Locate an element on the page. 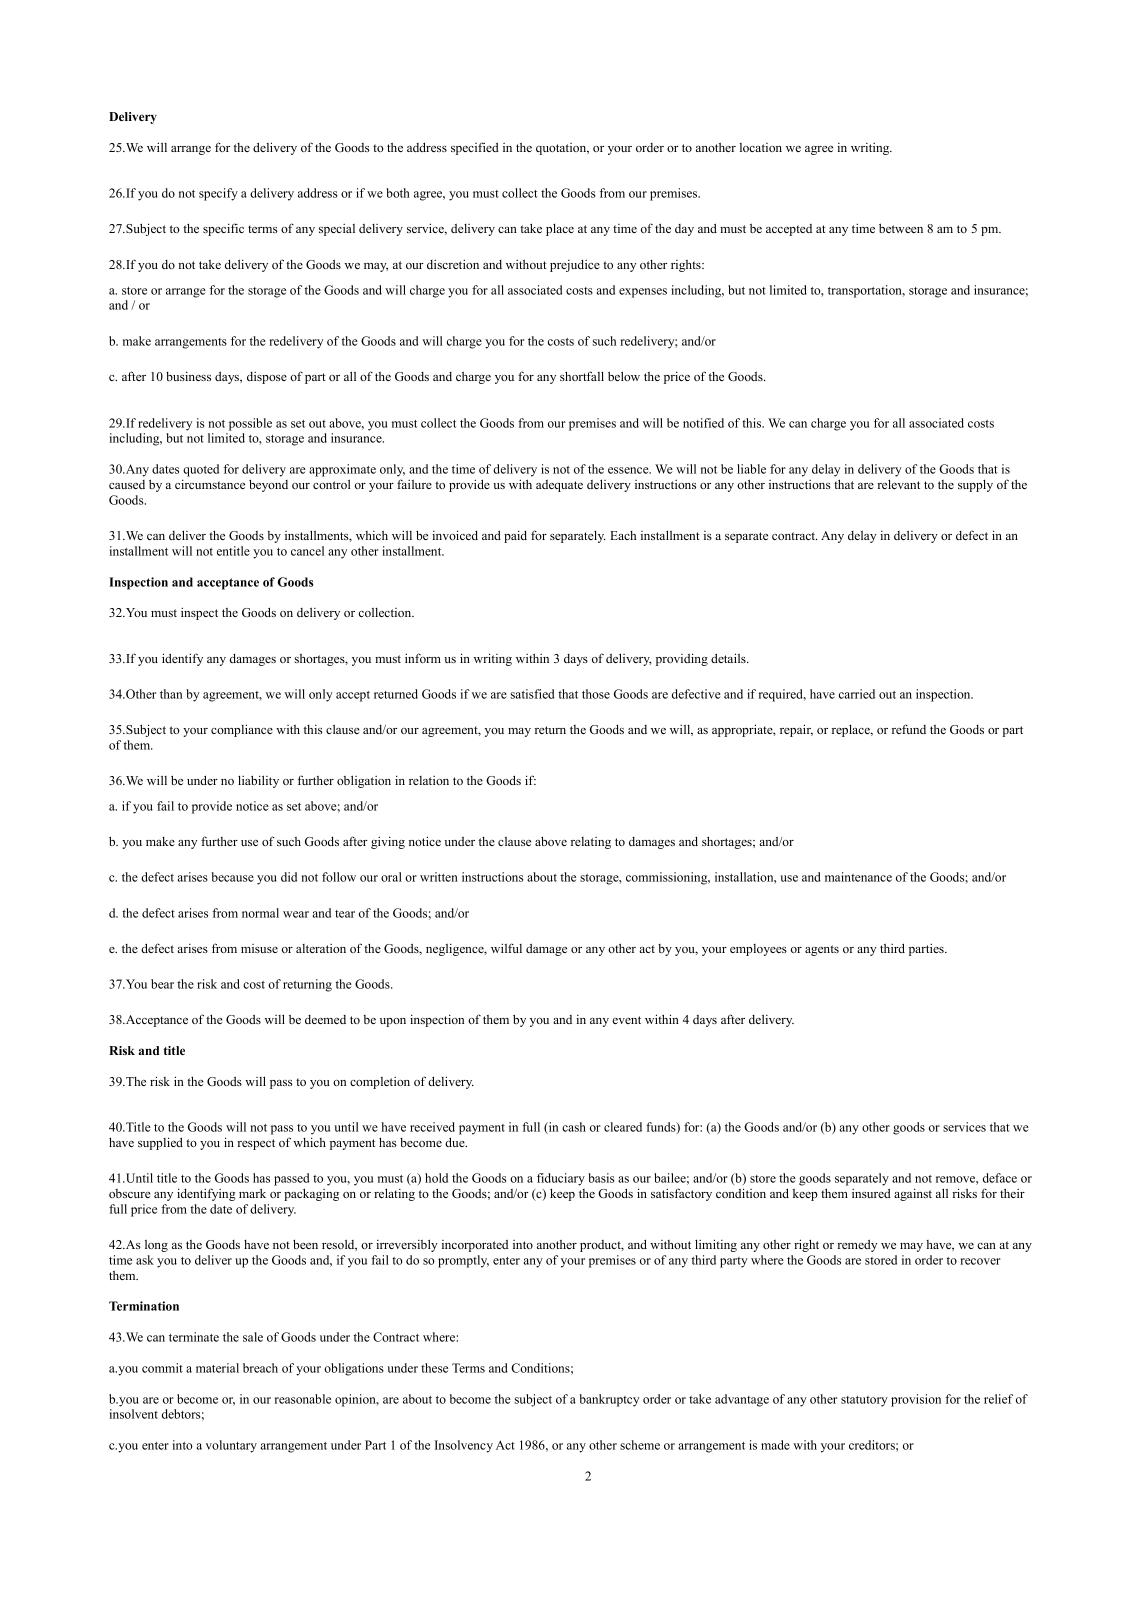 Image resolution: width=1141 pixels, height=1615 pixels. voluntary is located at coordinates (231, 1446).
